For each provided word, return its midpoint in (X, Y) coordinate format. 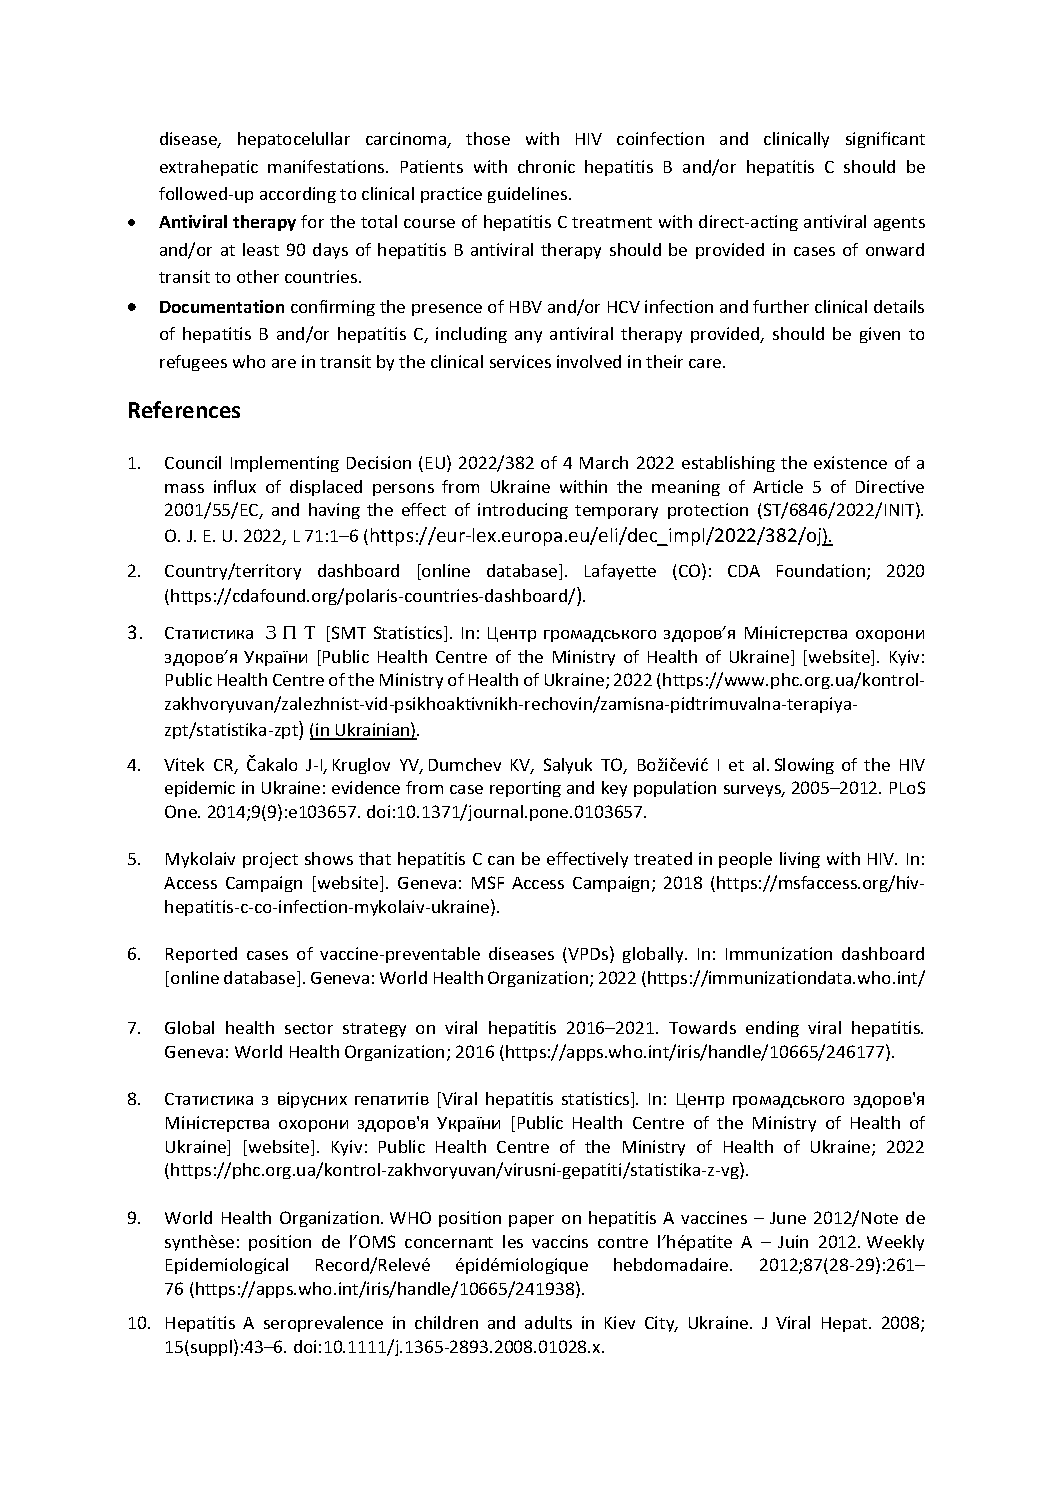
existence (850, 462)
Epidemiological (227, 1266)
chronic (546, 166)
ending (772, 1029)
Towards (702, 1027)
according (298, 195)
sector (309, 1028)
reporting (525, 789)
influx (235, 486)
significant (885, 140)
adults (548, 1322)
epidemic (200, 789)
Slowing (804, 766)
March (604, 462)
